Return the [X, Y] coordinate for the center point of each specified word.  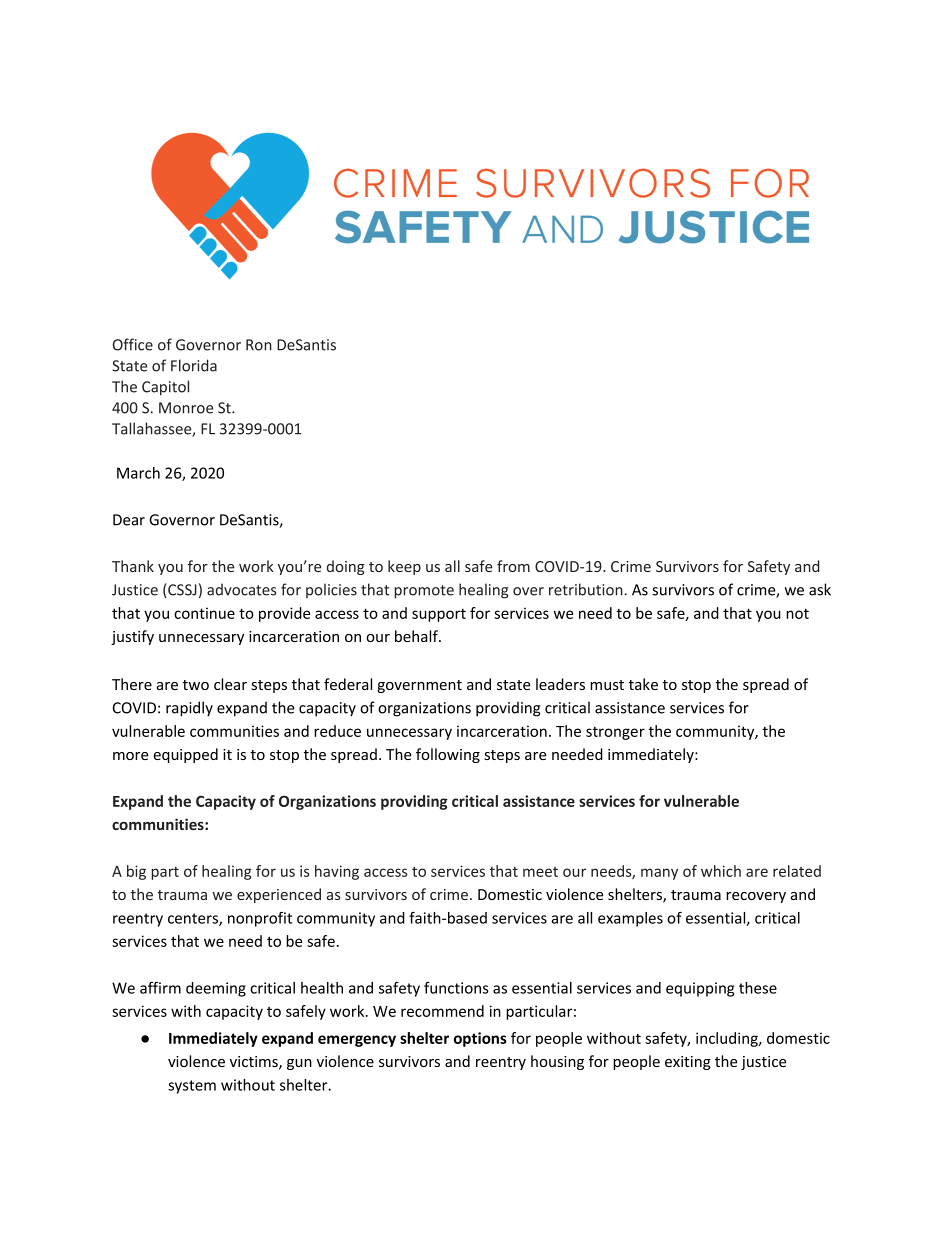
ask [820, 589]
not [797, 613]
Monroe [186, 408]
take [643, 684]
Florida [194, 365]
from [513, 566]
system [192, 1087]
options [480, 1039]
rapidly [189, 709]
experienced [279, 895]
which [721, 871]
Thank [133, 566]
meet [540, 872]
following [448, 755]
